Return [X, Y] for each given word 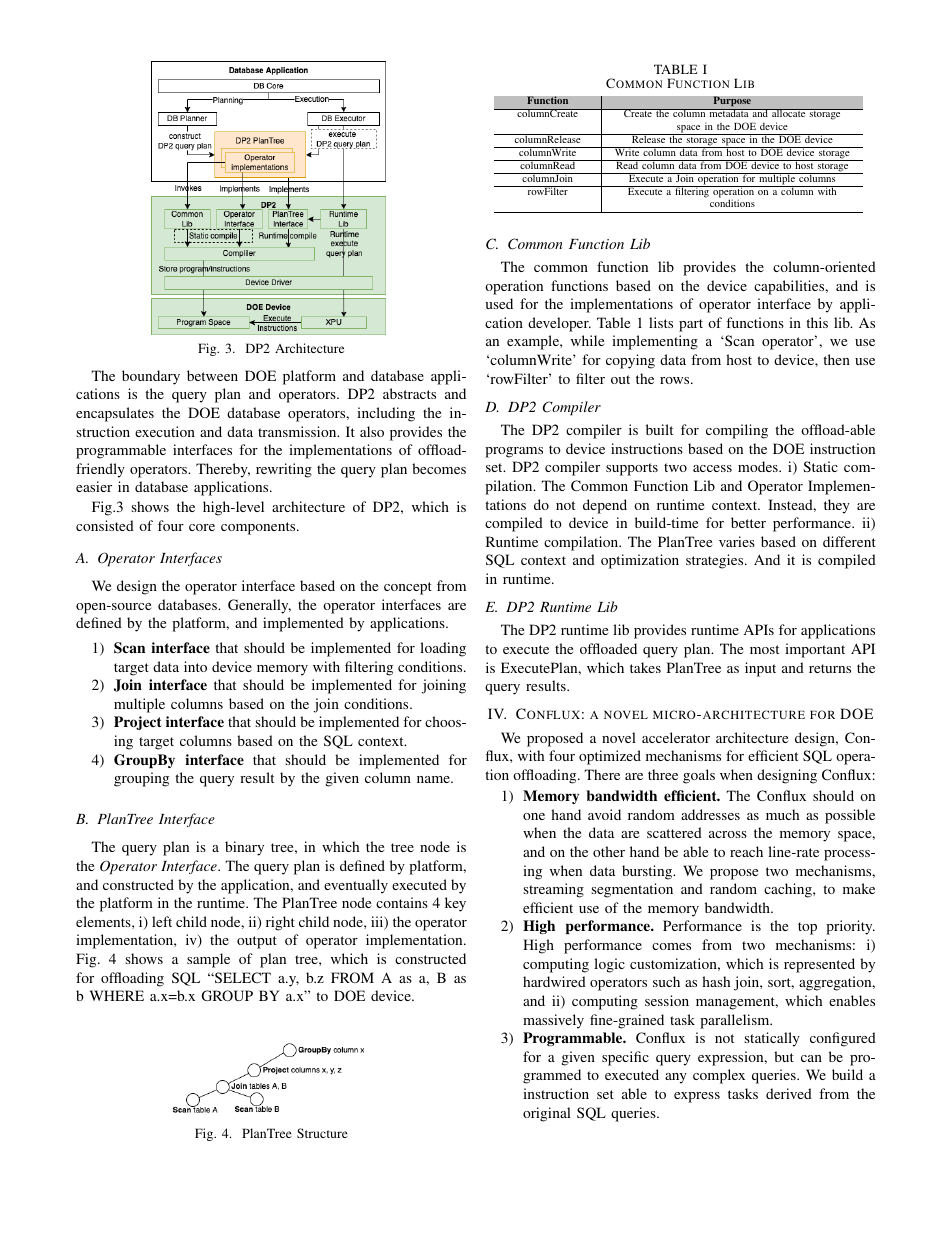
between [212, 375]
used [499, 303]
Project [138, 723]
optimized [610, 757]
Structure [322, 1133]
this [817, 322]
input [760, 669]
